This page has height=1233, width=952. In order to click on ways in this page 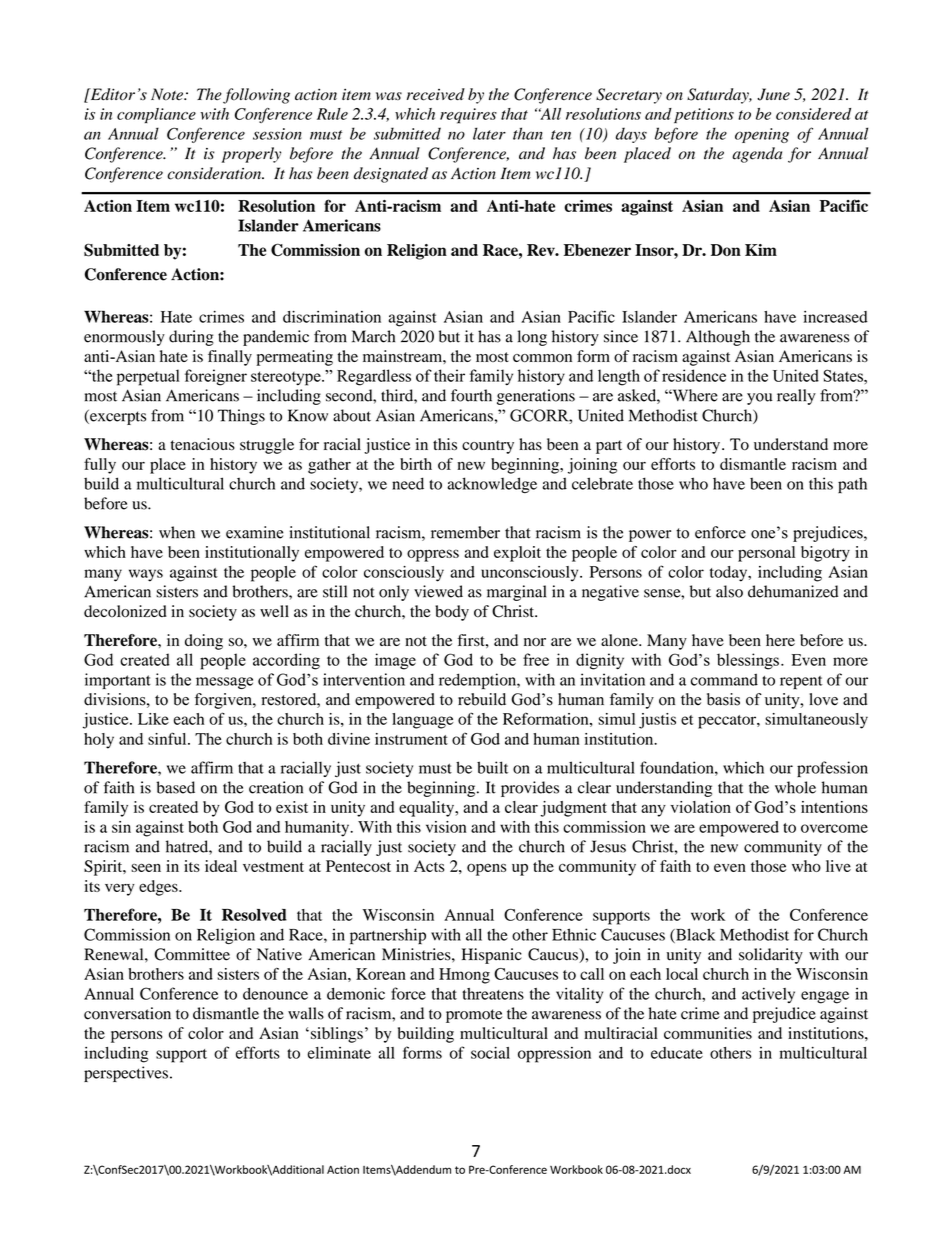, I will do `click(146, 575)`.
